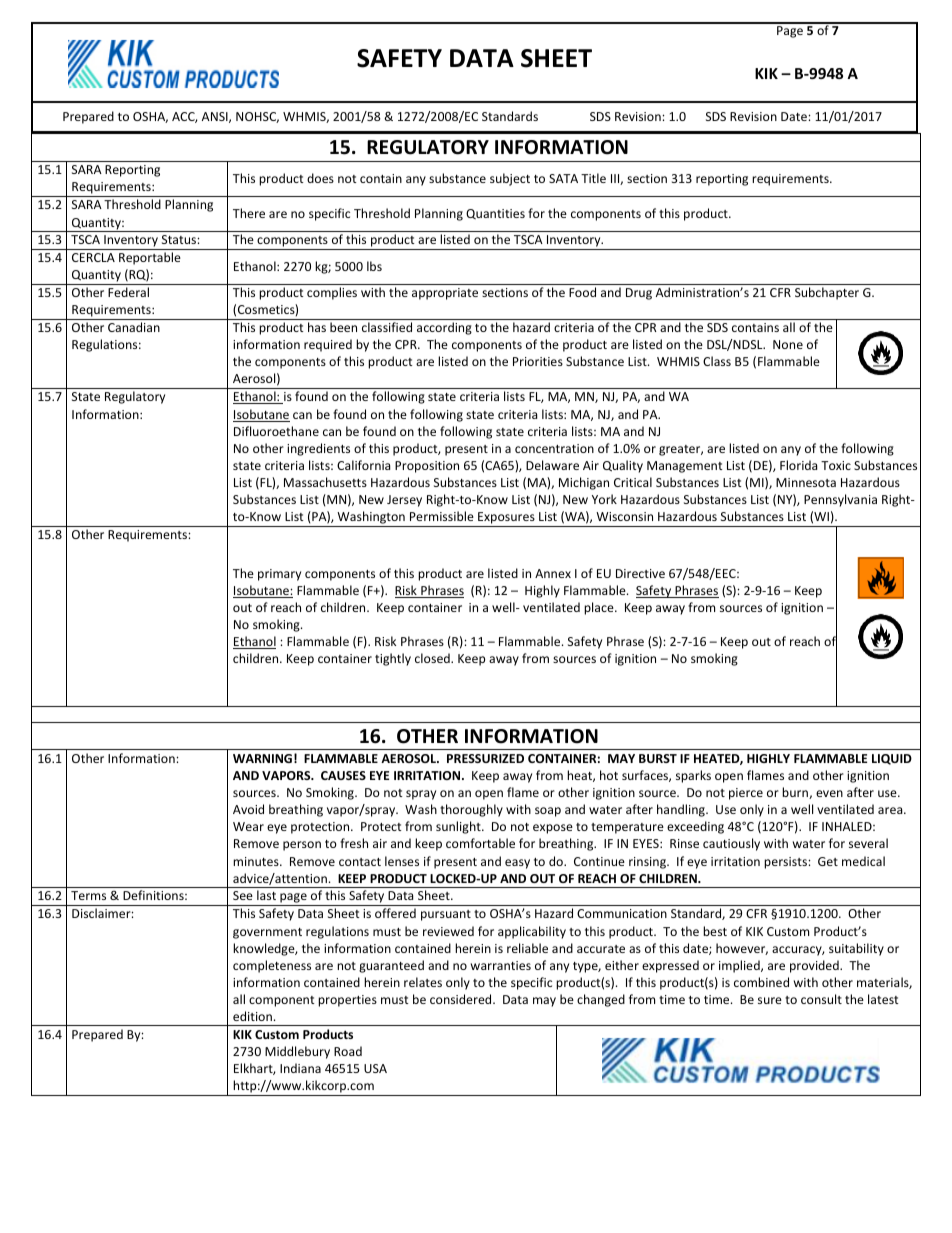 The height and width of the image is (1233, 952). I want to click on PRESSURIZED, so click(485, 758).
